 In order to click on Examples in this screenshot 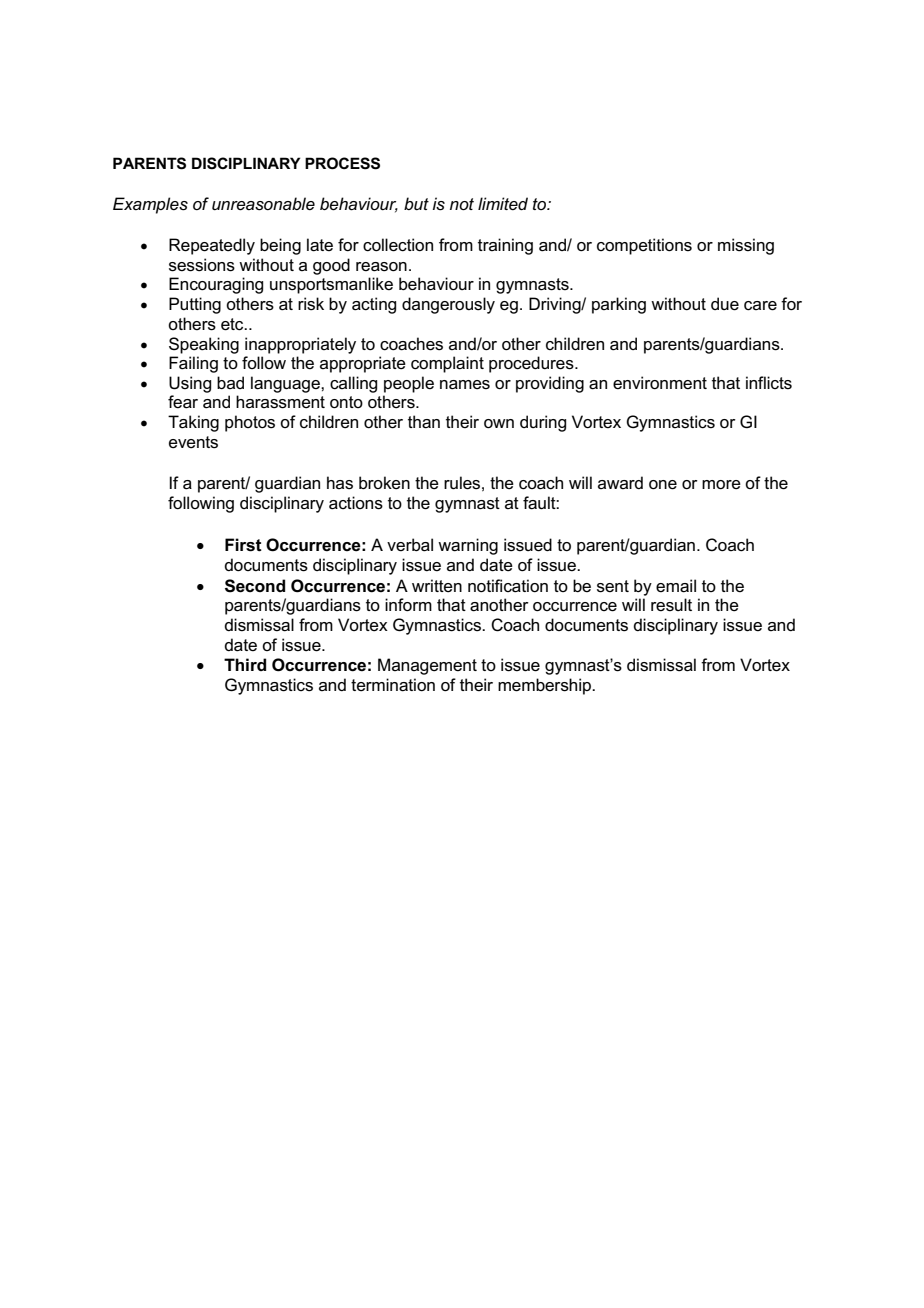, I will do `click(150, 205)`.
